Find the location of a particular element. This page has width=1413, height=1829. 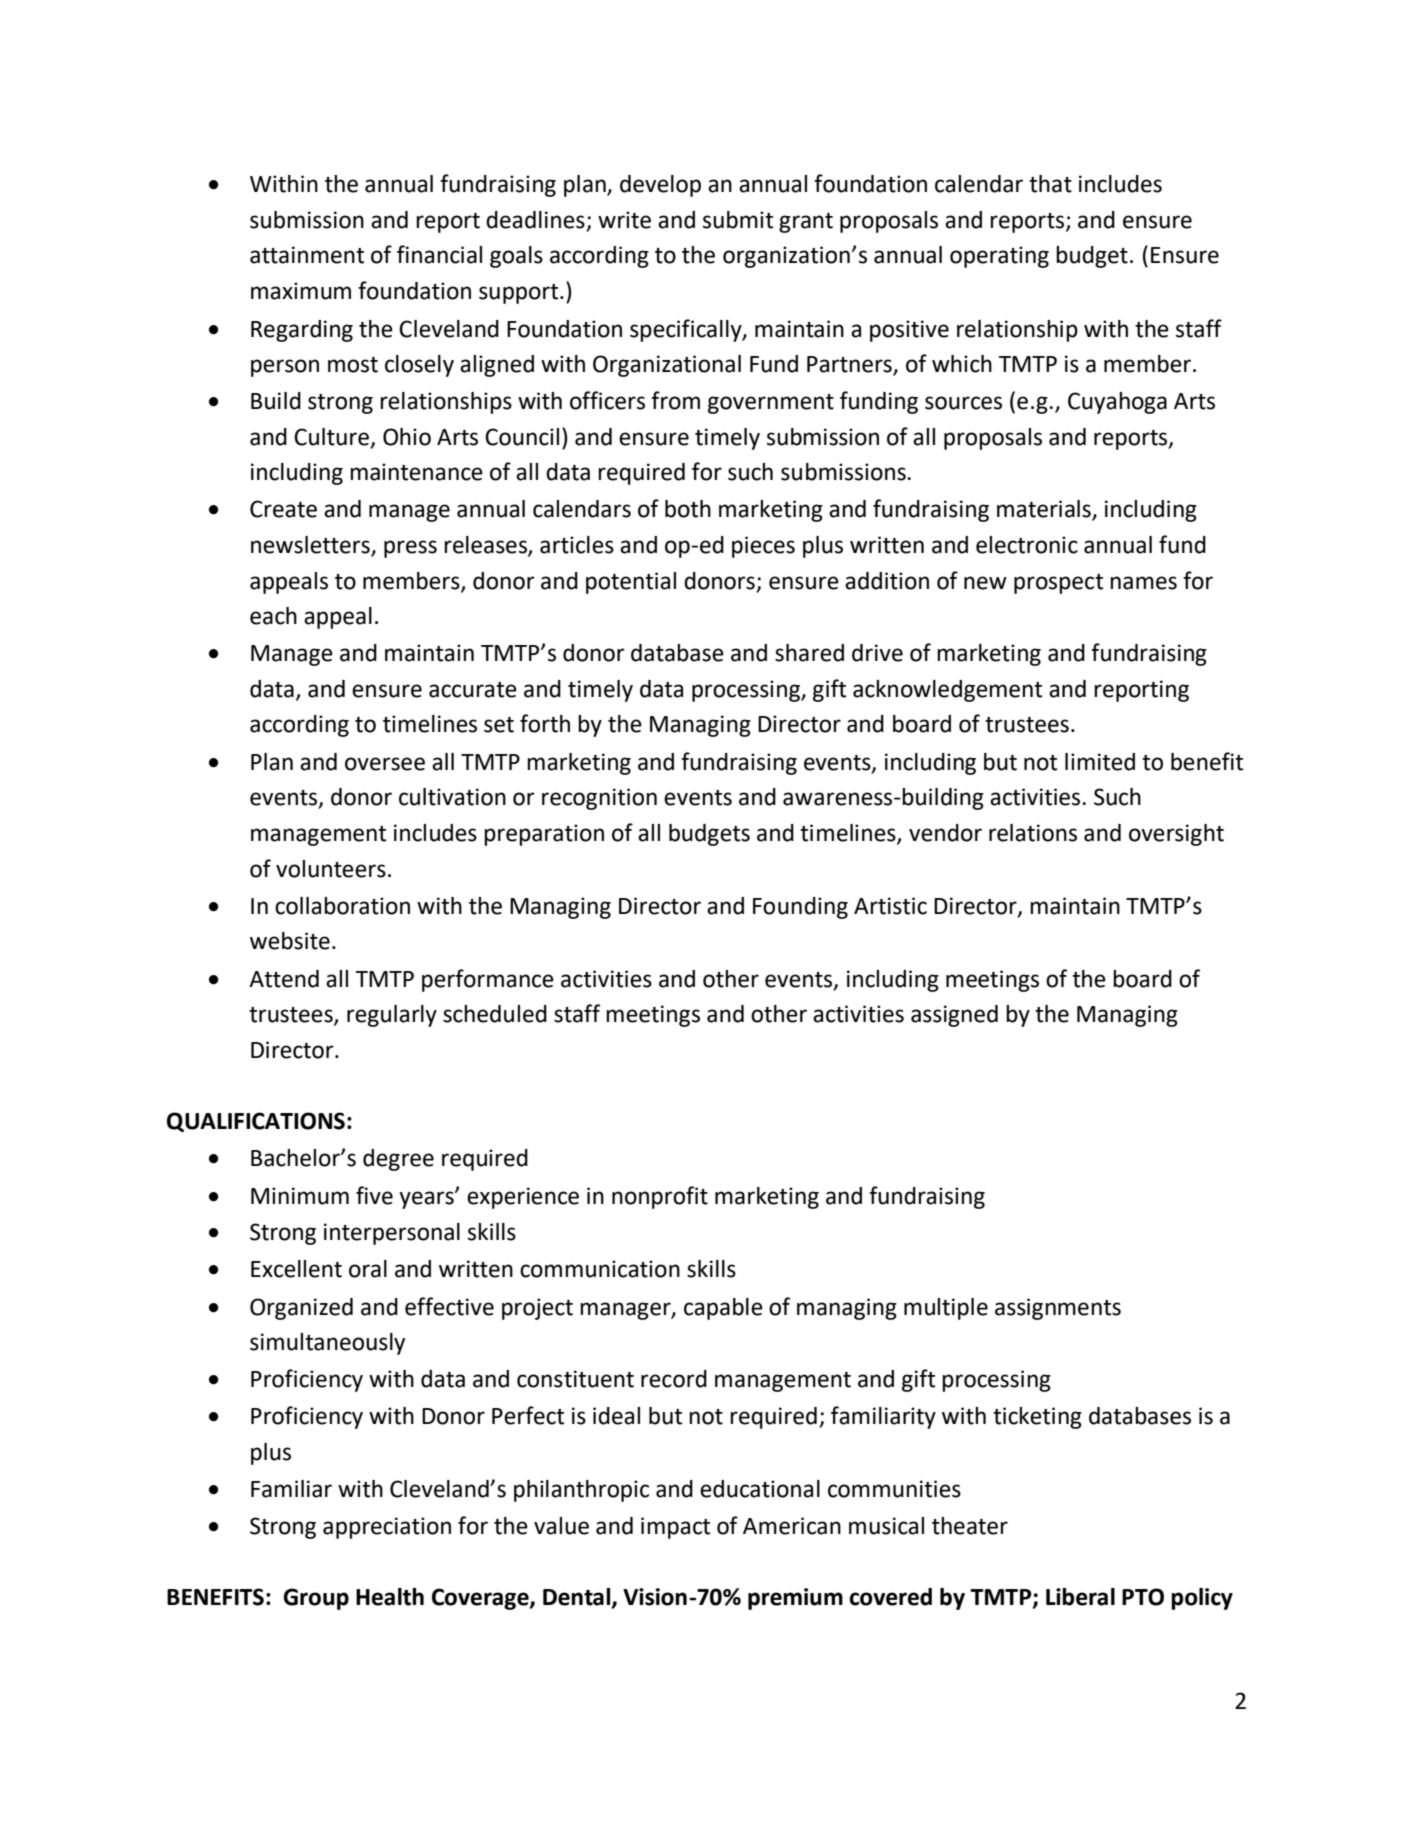

submit is located at coordinates (738, 220).
